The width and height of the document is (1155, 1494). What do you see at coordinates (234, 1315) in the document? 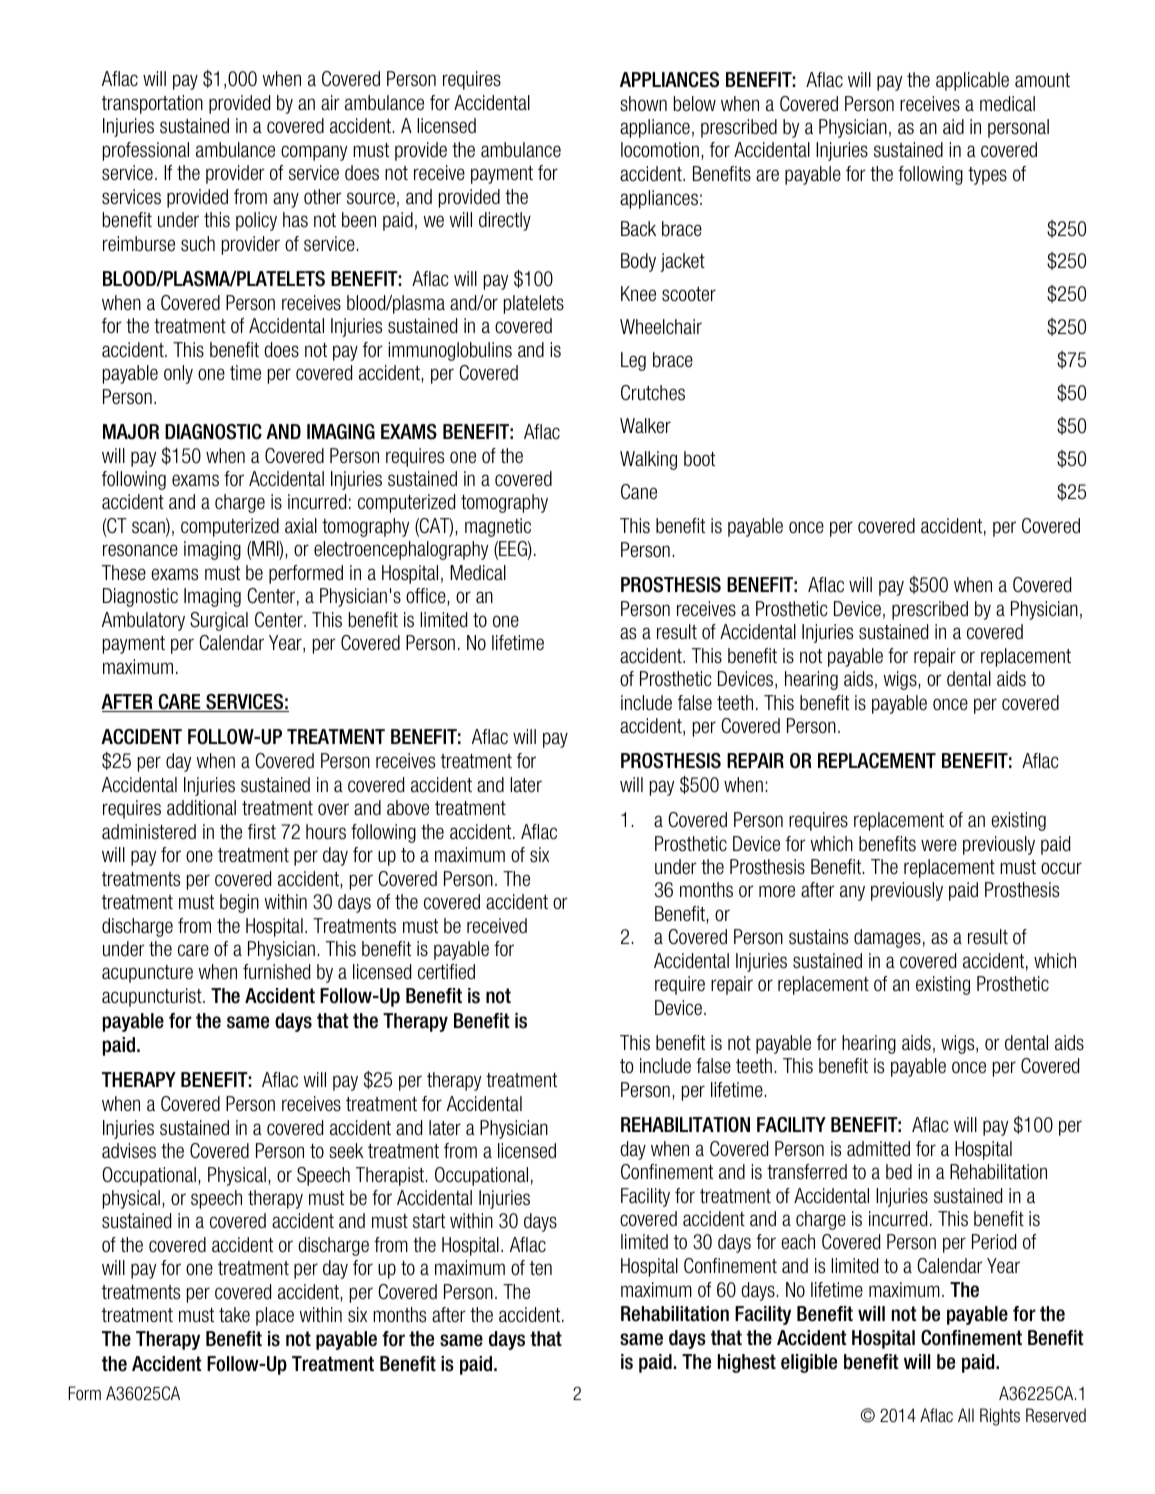
I see `take` at bounding box center [234, 1315].
